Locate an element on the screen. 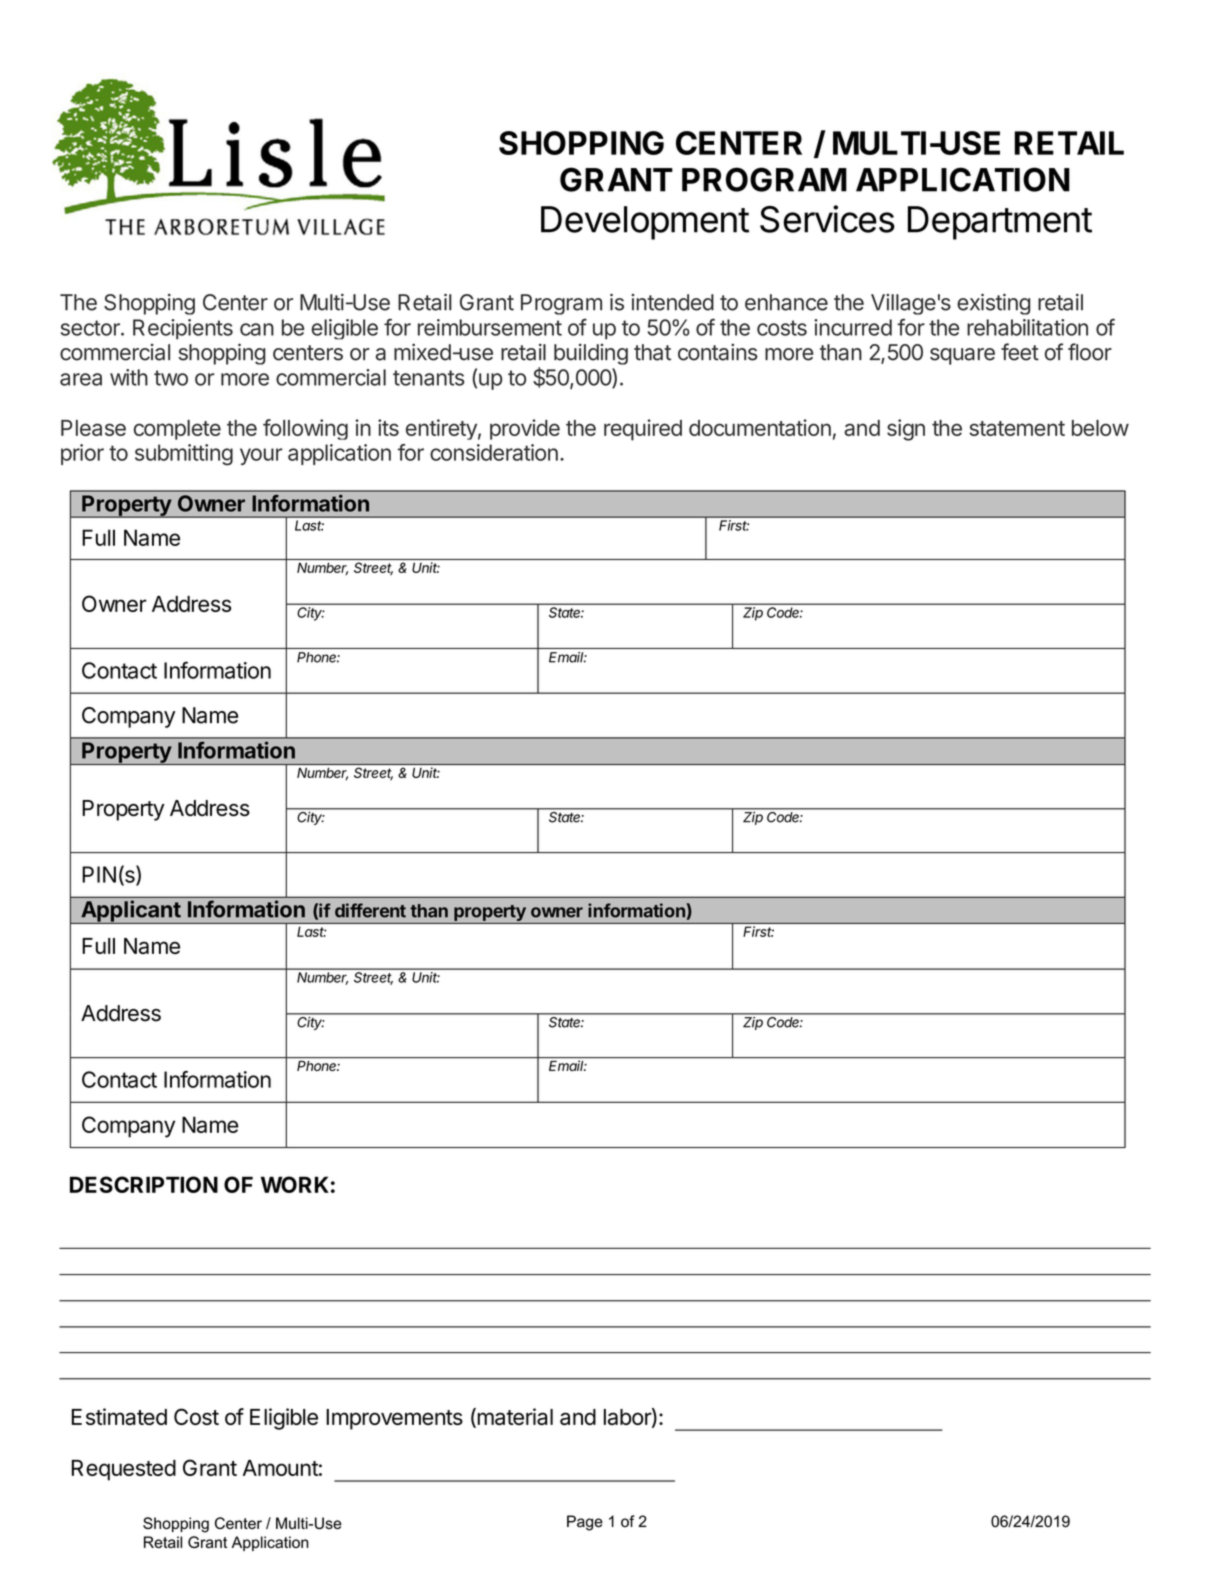  Improvements is located at coordinates (394, 1419).
